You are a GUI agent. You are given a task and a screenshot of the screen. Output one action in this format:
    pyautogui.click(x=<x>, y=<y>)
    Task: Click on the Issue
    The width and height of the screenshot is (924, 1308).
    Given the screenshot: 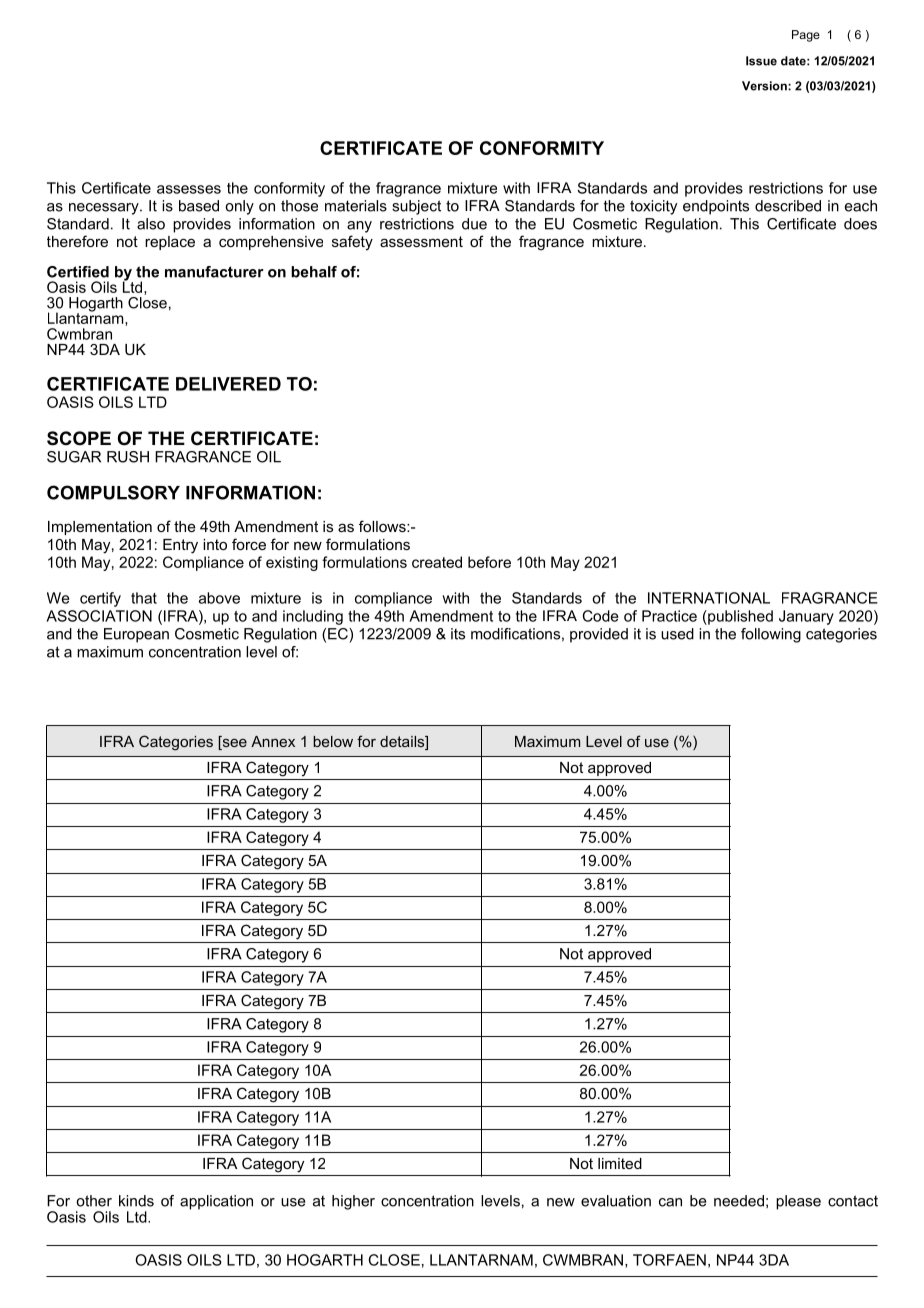 What is the action you would take?
    pyautogui.click(x=761, y=61)
